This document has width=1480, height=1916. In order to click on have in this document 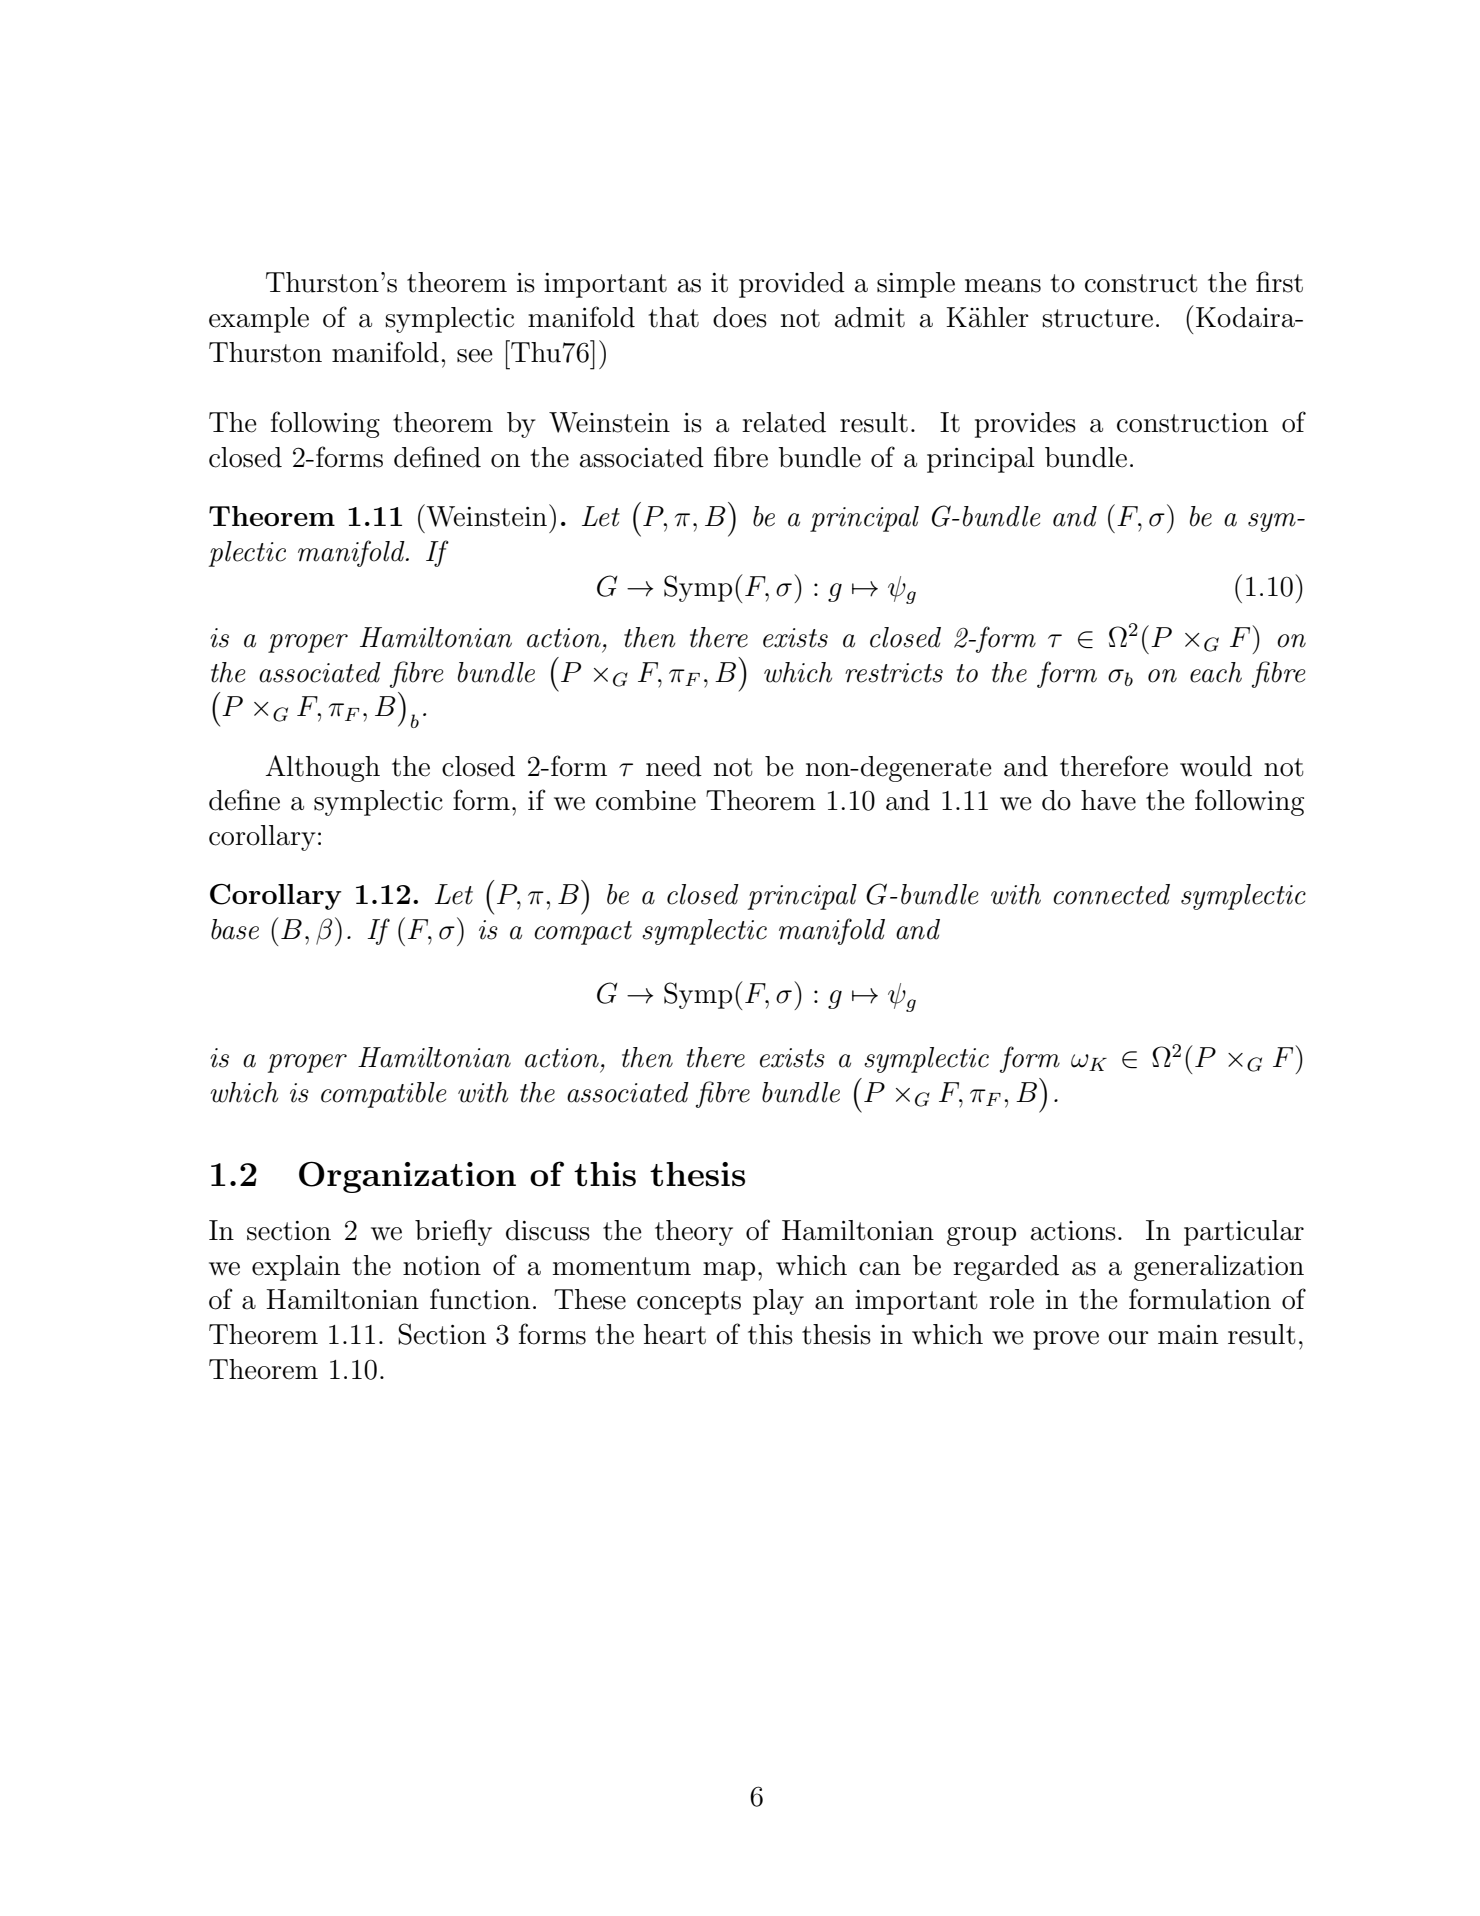, I will do `click(1108, 800)`.
